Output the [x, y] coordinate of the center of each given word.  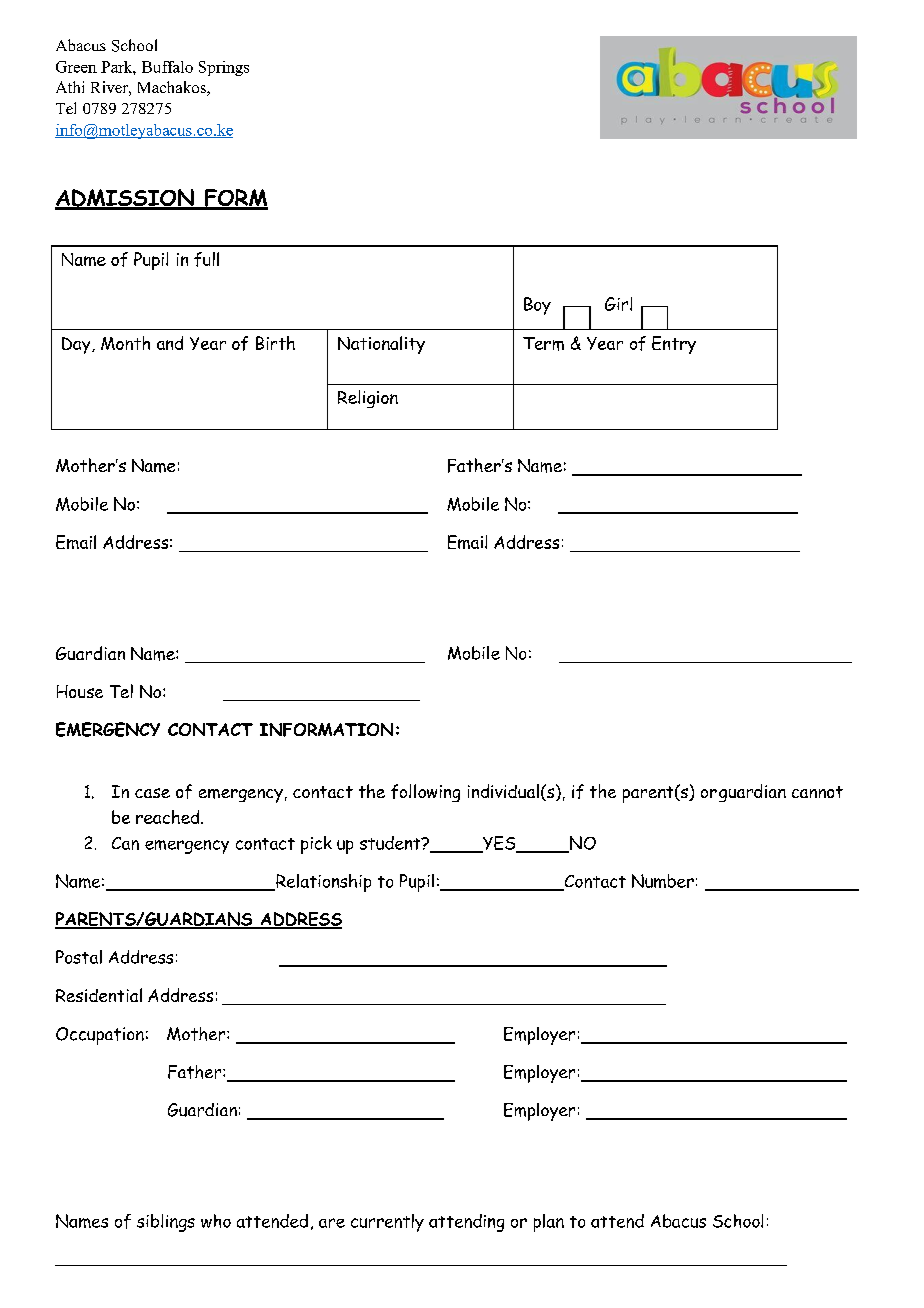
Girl [618, 304]
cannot [817, 792]
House [80, 691]
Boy [537, 306]
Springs [224, 68]
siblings [166, 1223]
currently [387, 1223]
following [425, 793]
